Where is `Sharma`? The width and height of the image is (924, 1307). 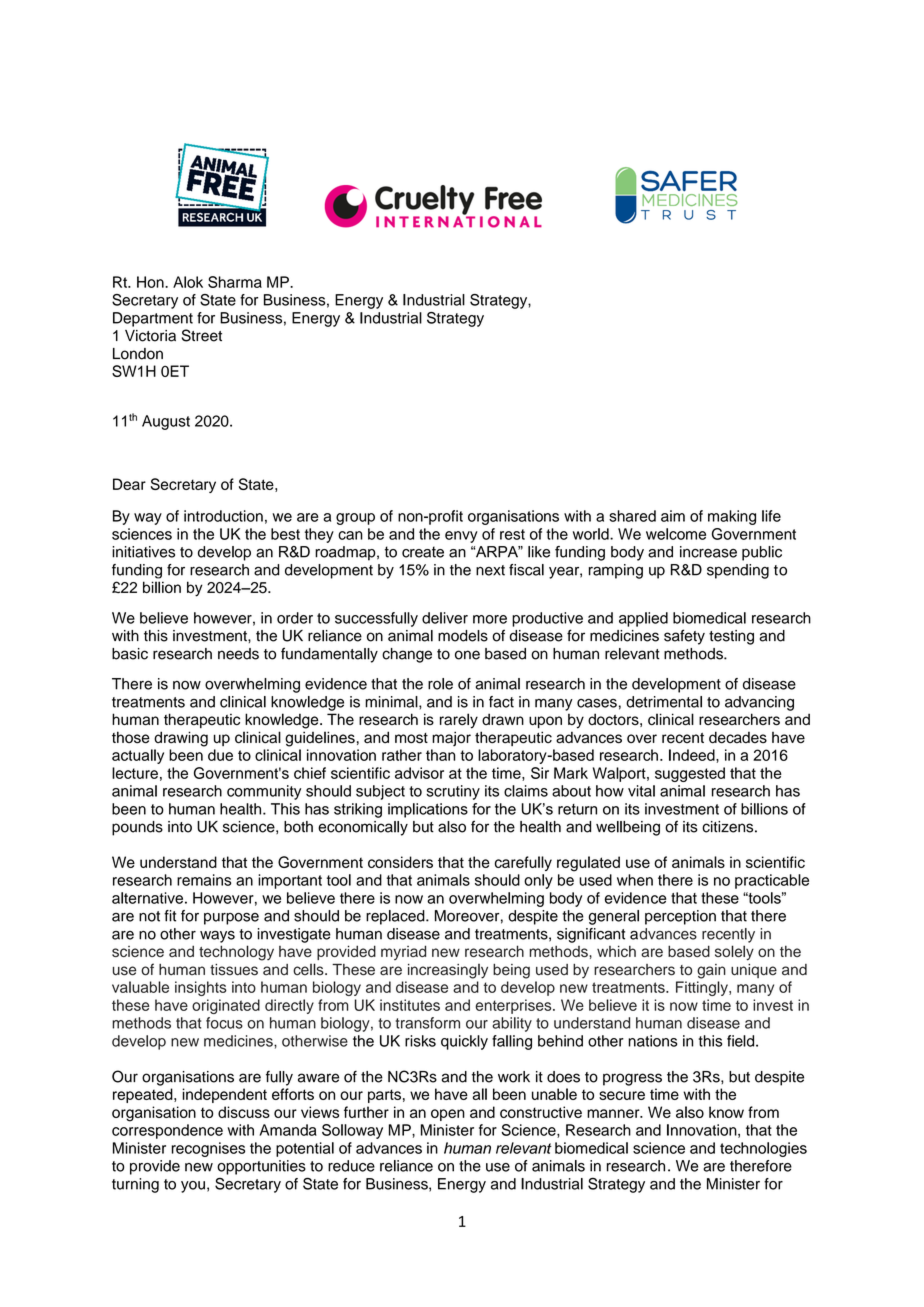 Sharma is located at coordinates (235, 282).
